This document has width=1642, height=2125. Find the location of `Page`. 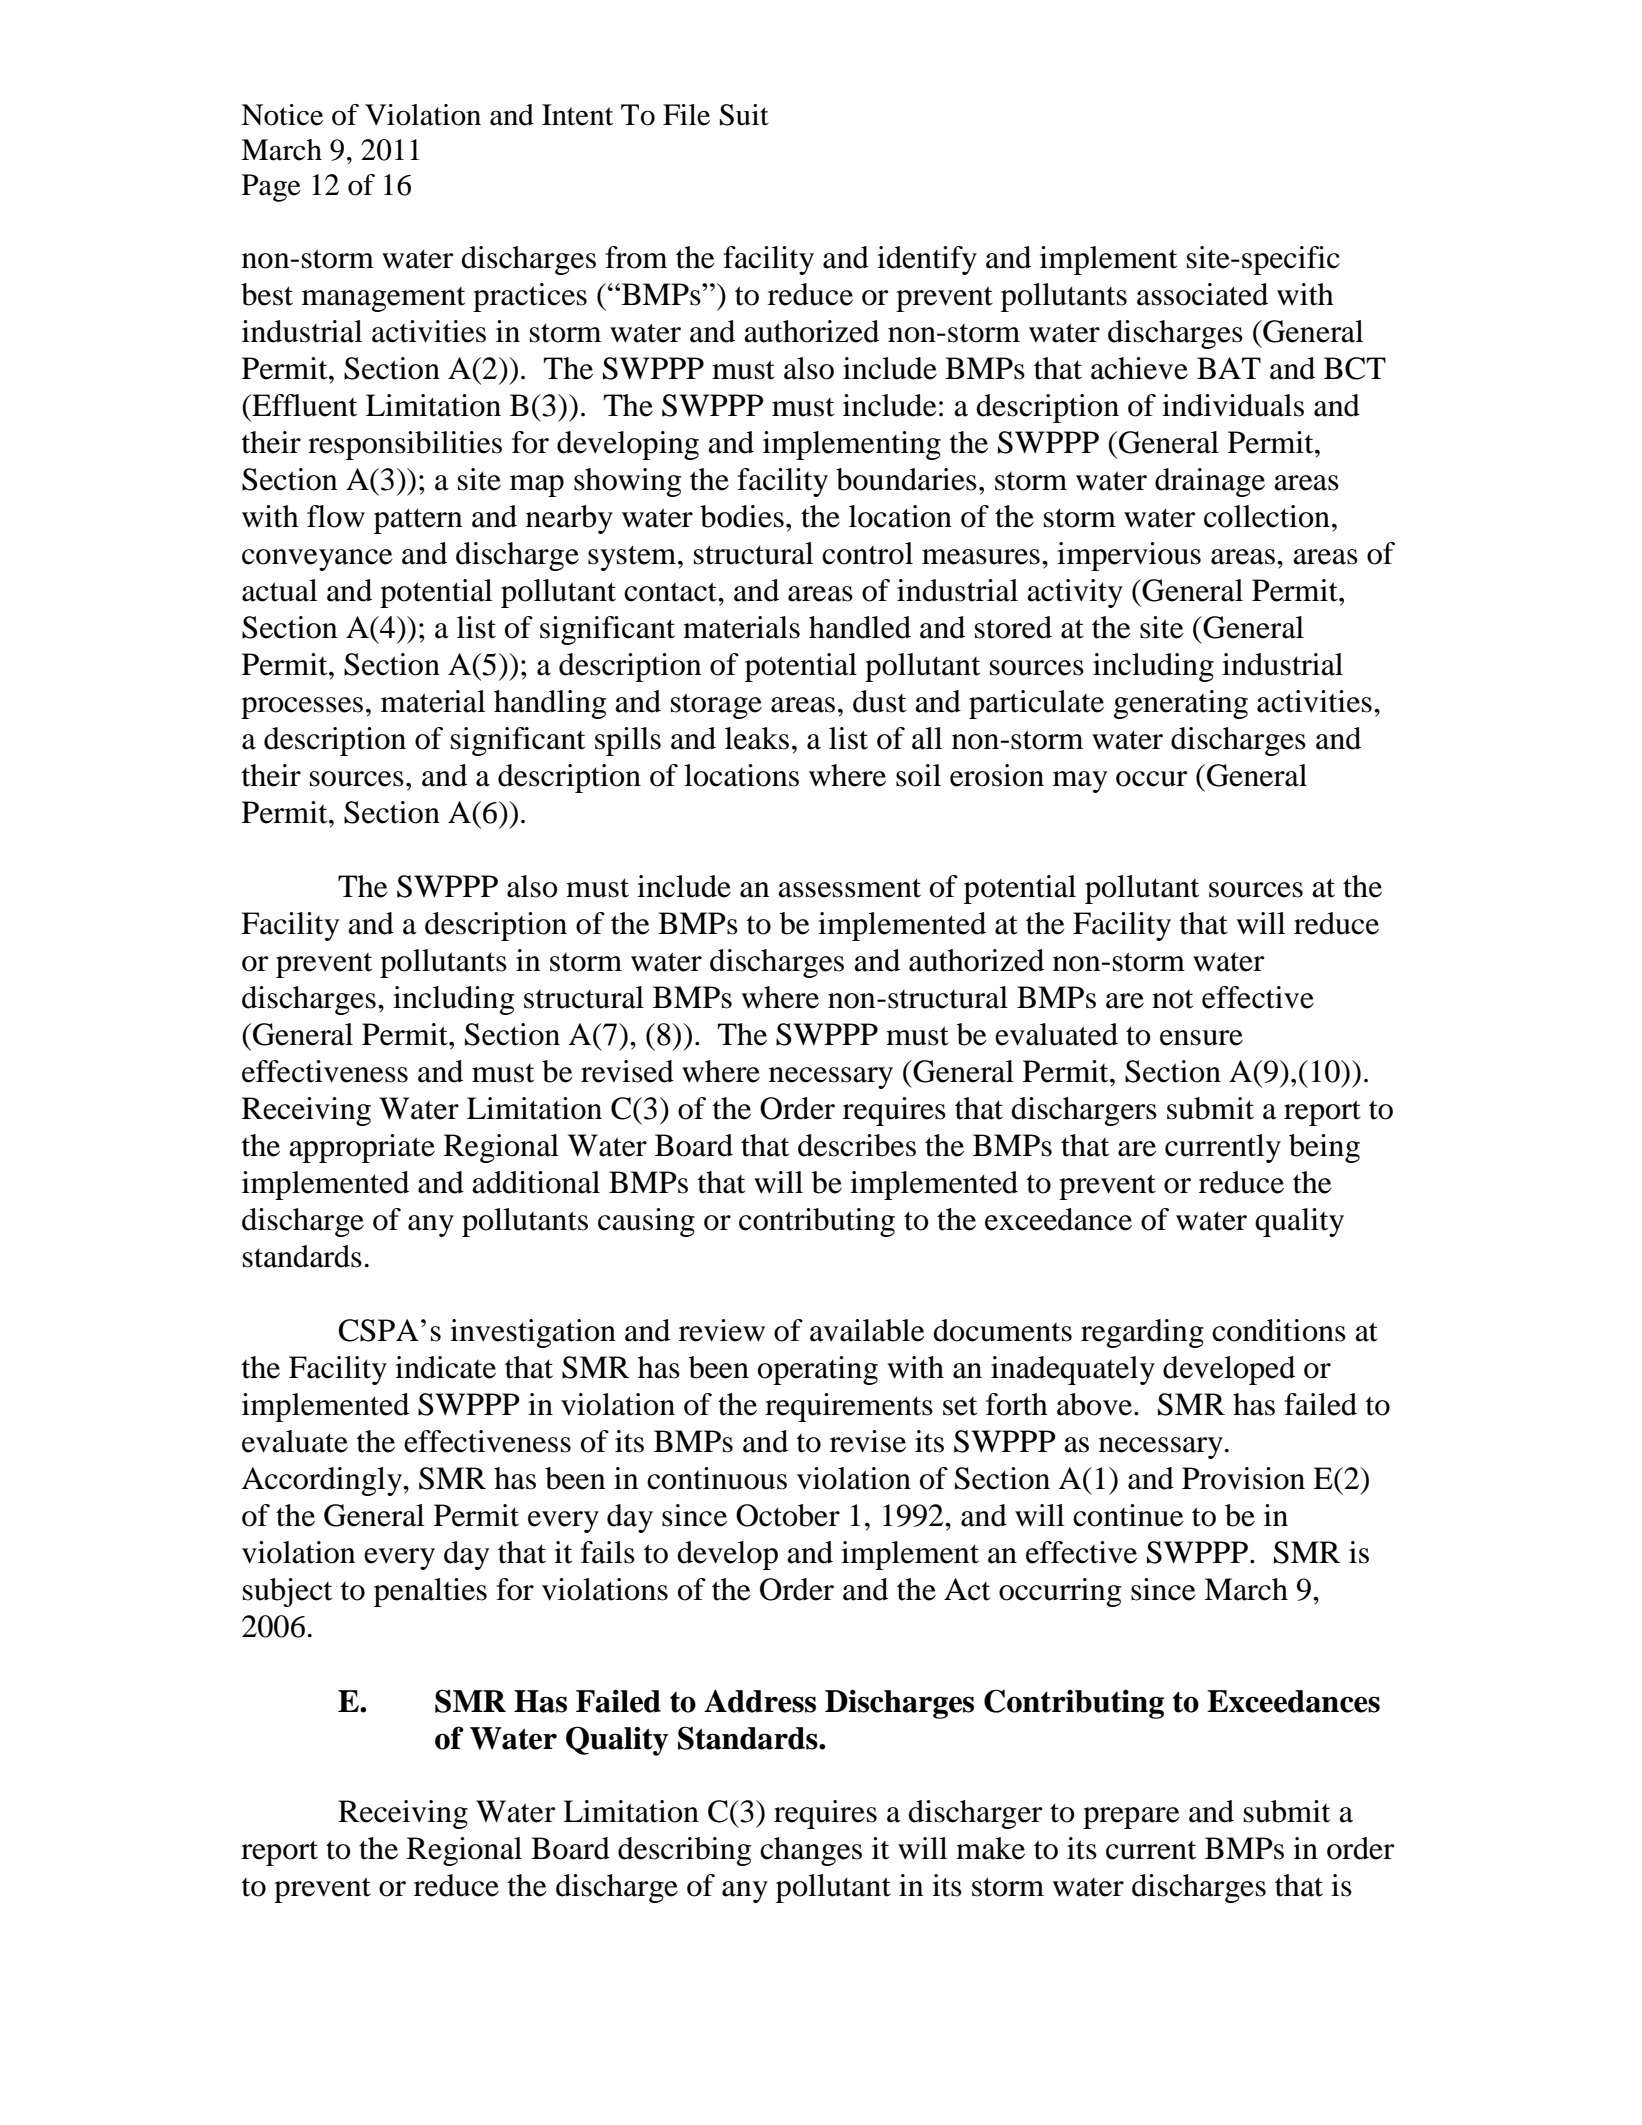

Page is located at coordinates (271, 188).
